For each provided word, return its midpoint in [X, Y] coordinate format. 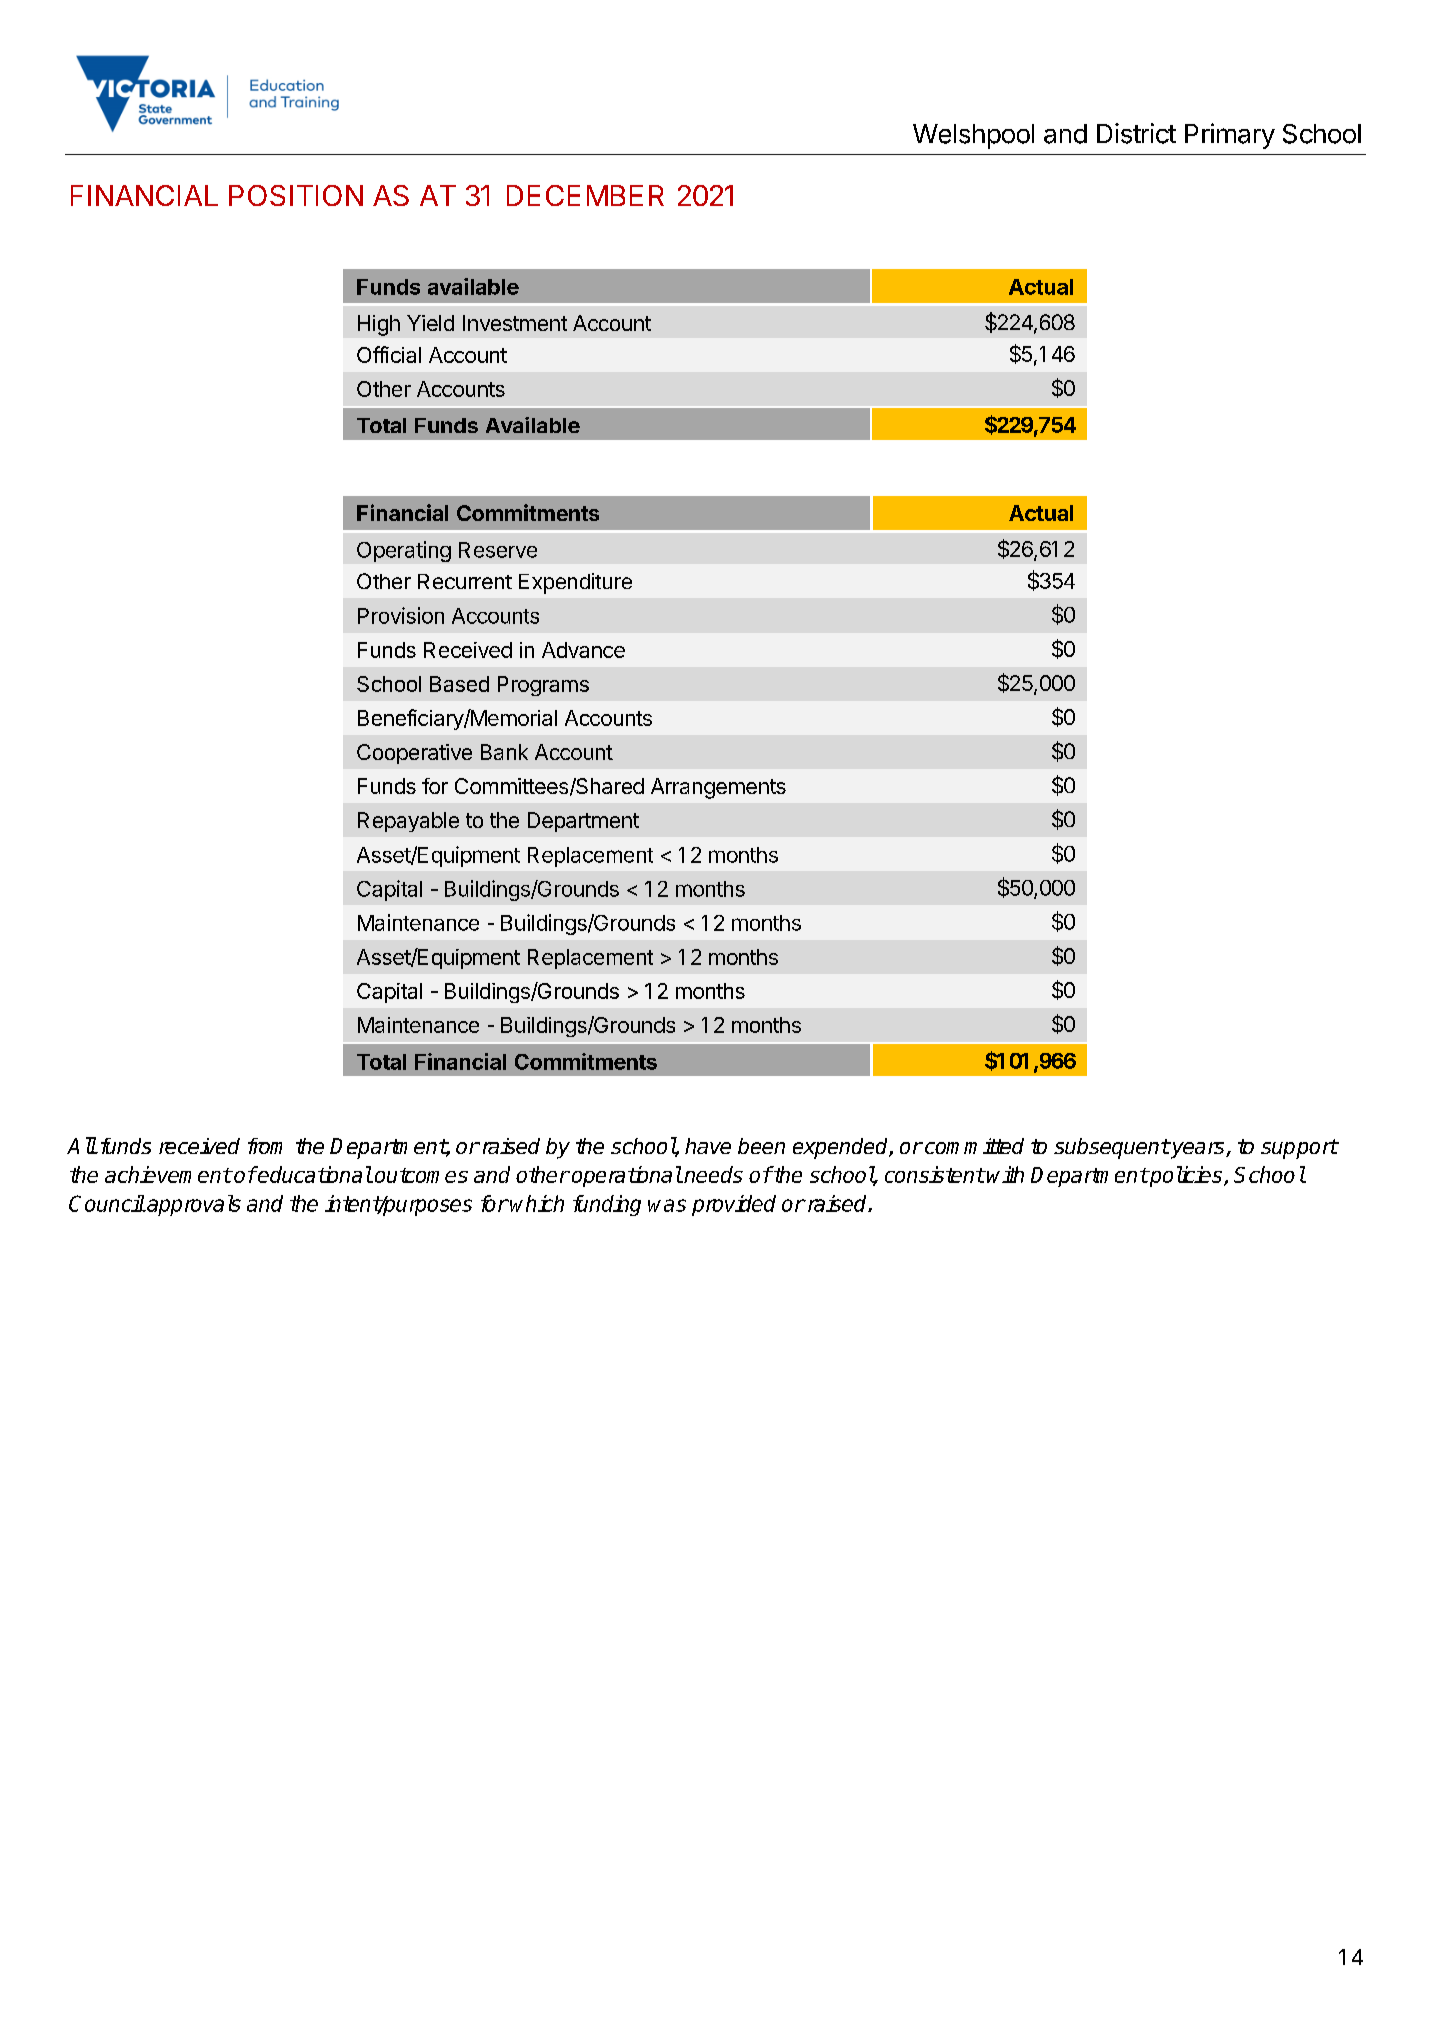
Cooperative [414, 754]
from [265, 1146]
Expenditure [575, 583]
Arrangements [718, 788]
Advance [583, 650]
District [1136, 133]
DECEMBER [585, 195]
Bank [504, 752]
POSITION [296, 195]
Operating [404, 551]
